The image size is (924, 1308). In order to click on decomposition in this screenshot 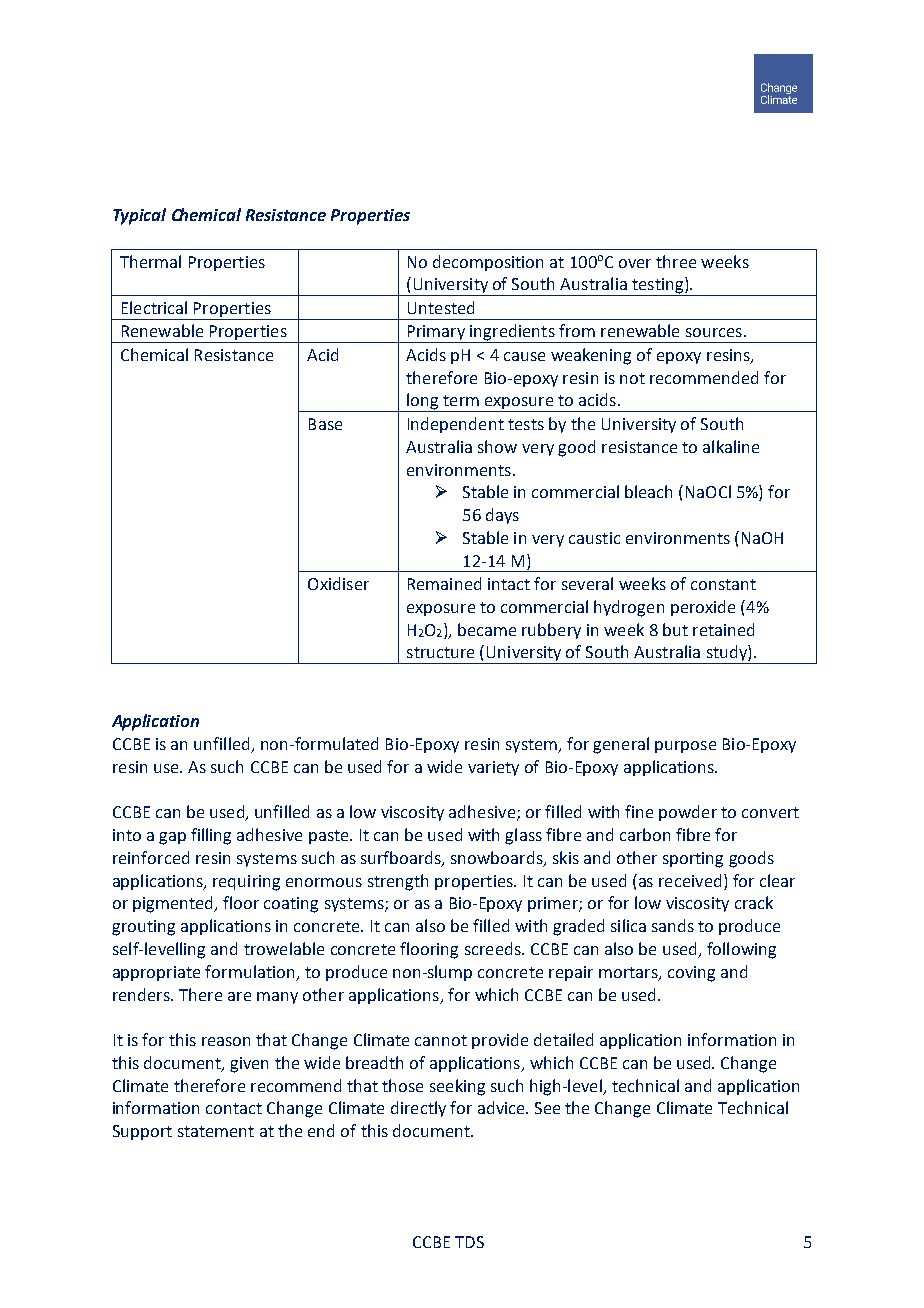, I will do `click(488, 263)`.
